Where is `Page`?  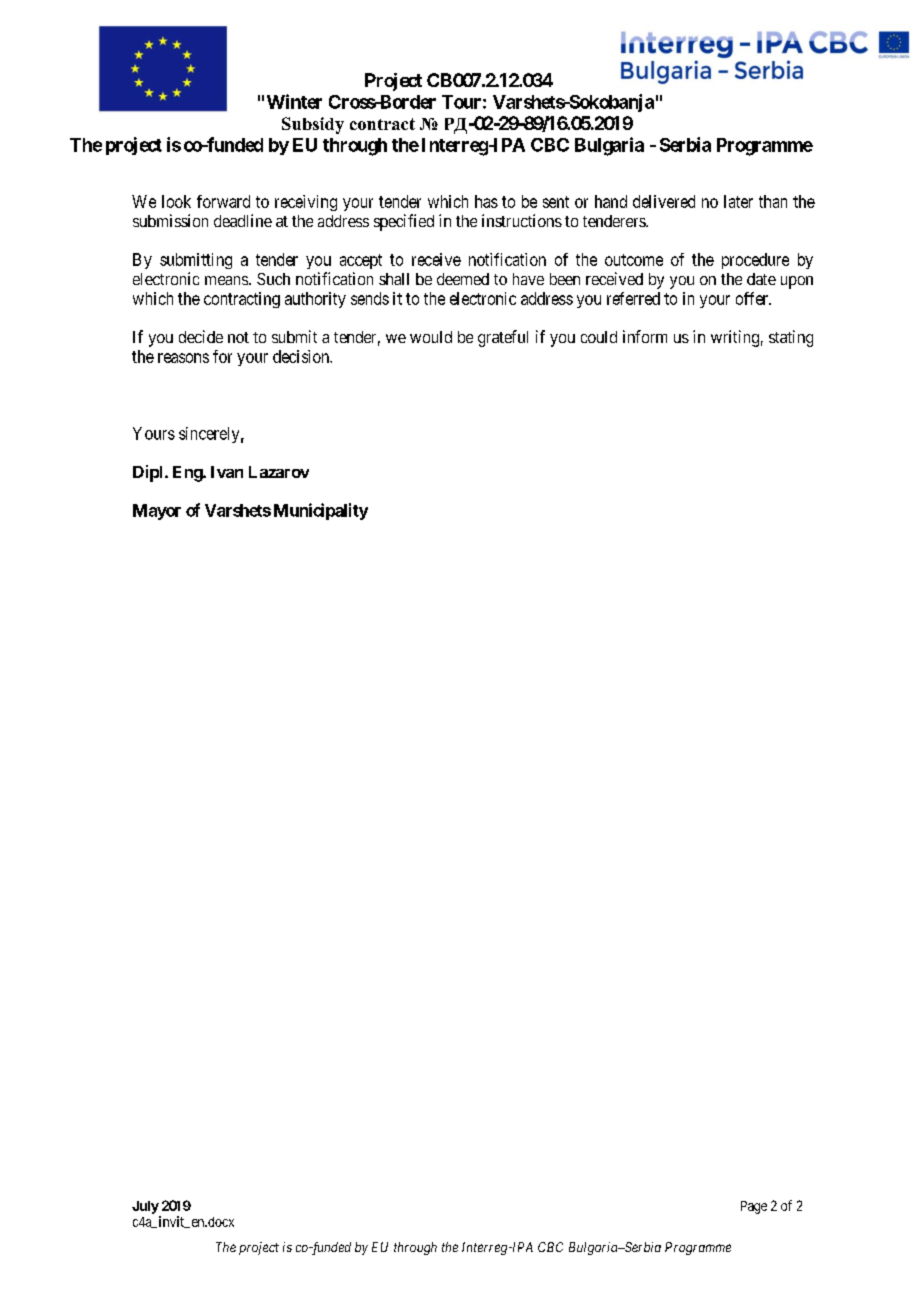 Page is located at coordinates (754, 1207).
